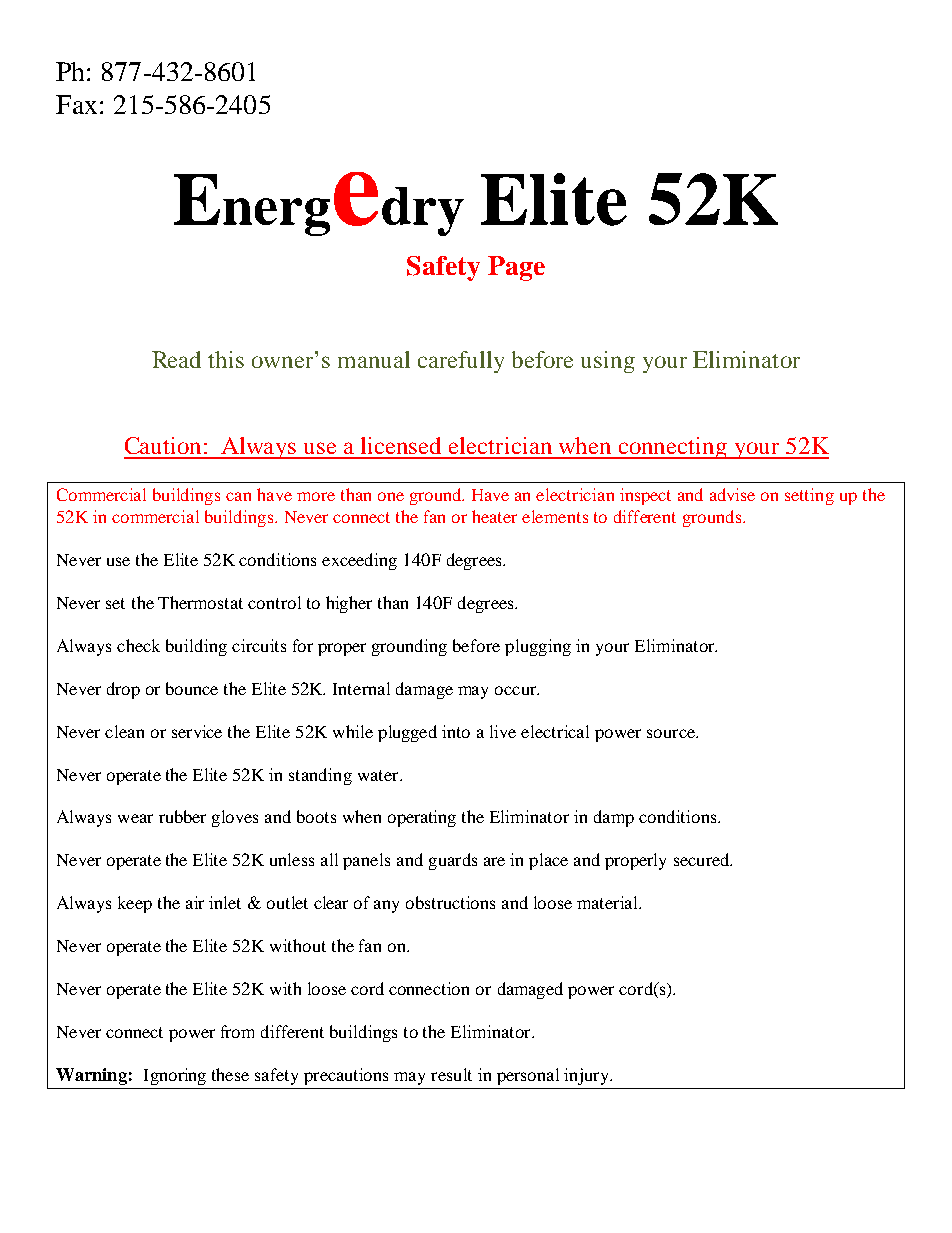  What do you see at coordinates (197, 731) in the page?
I see `service` at bounding box center [197, 731].
